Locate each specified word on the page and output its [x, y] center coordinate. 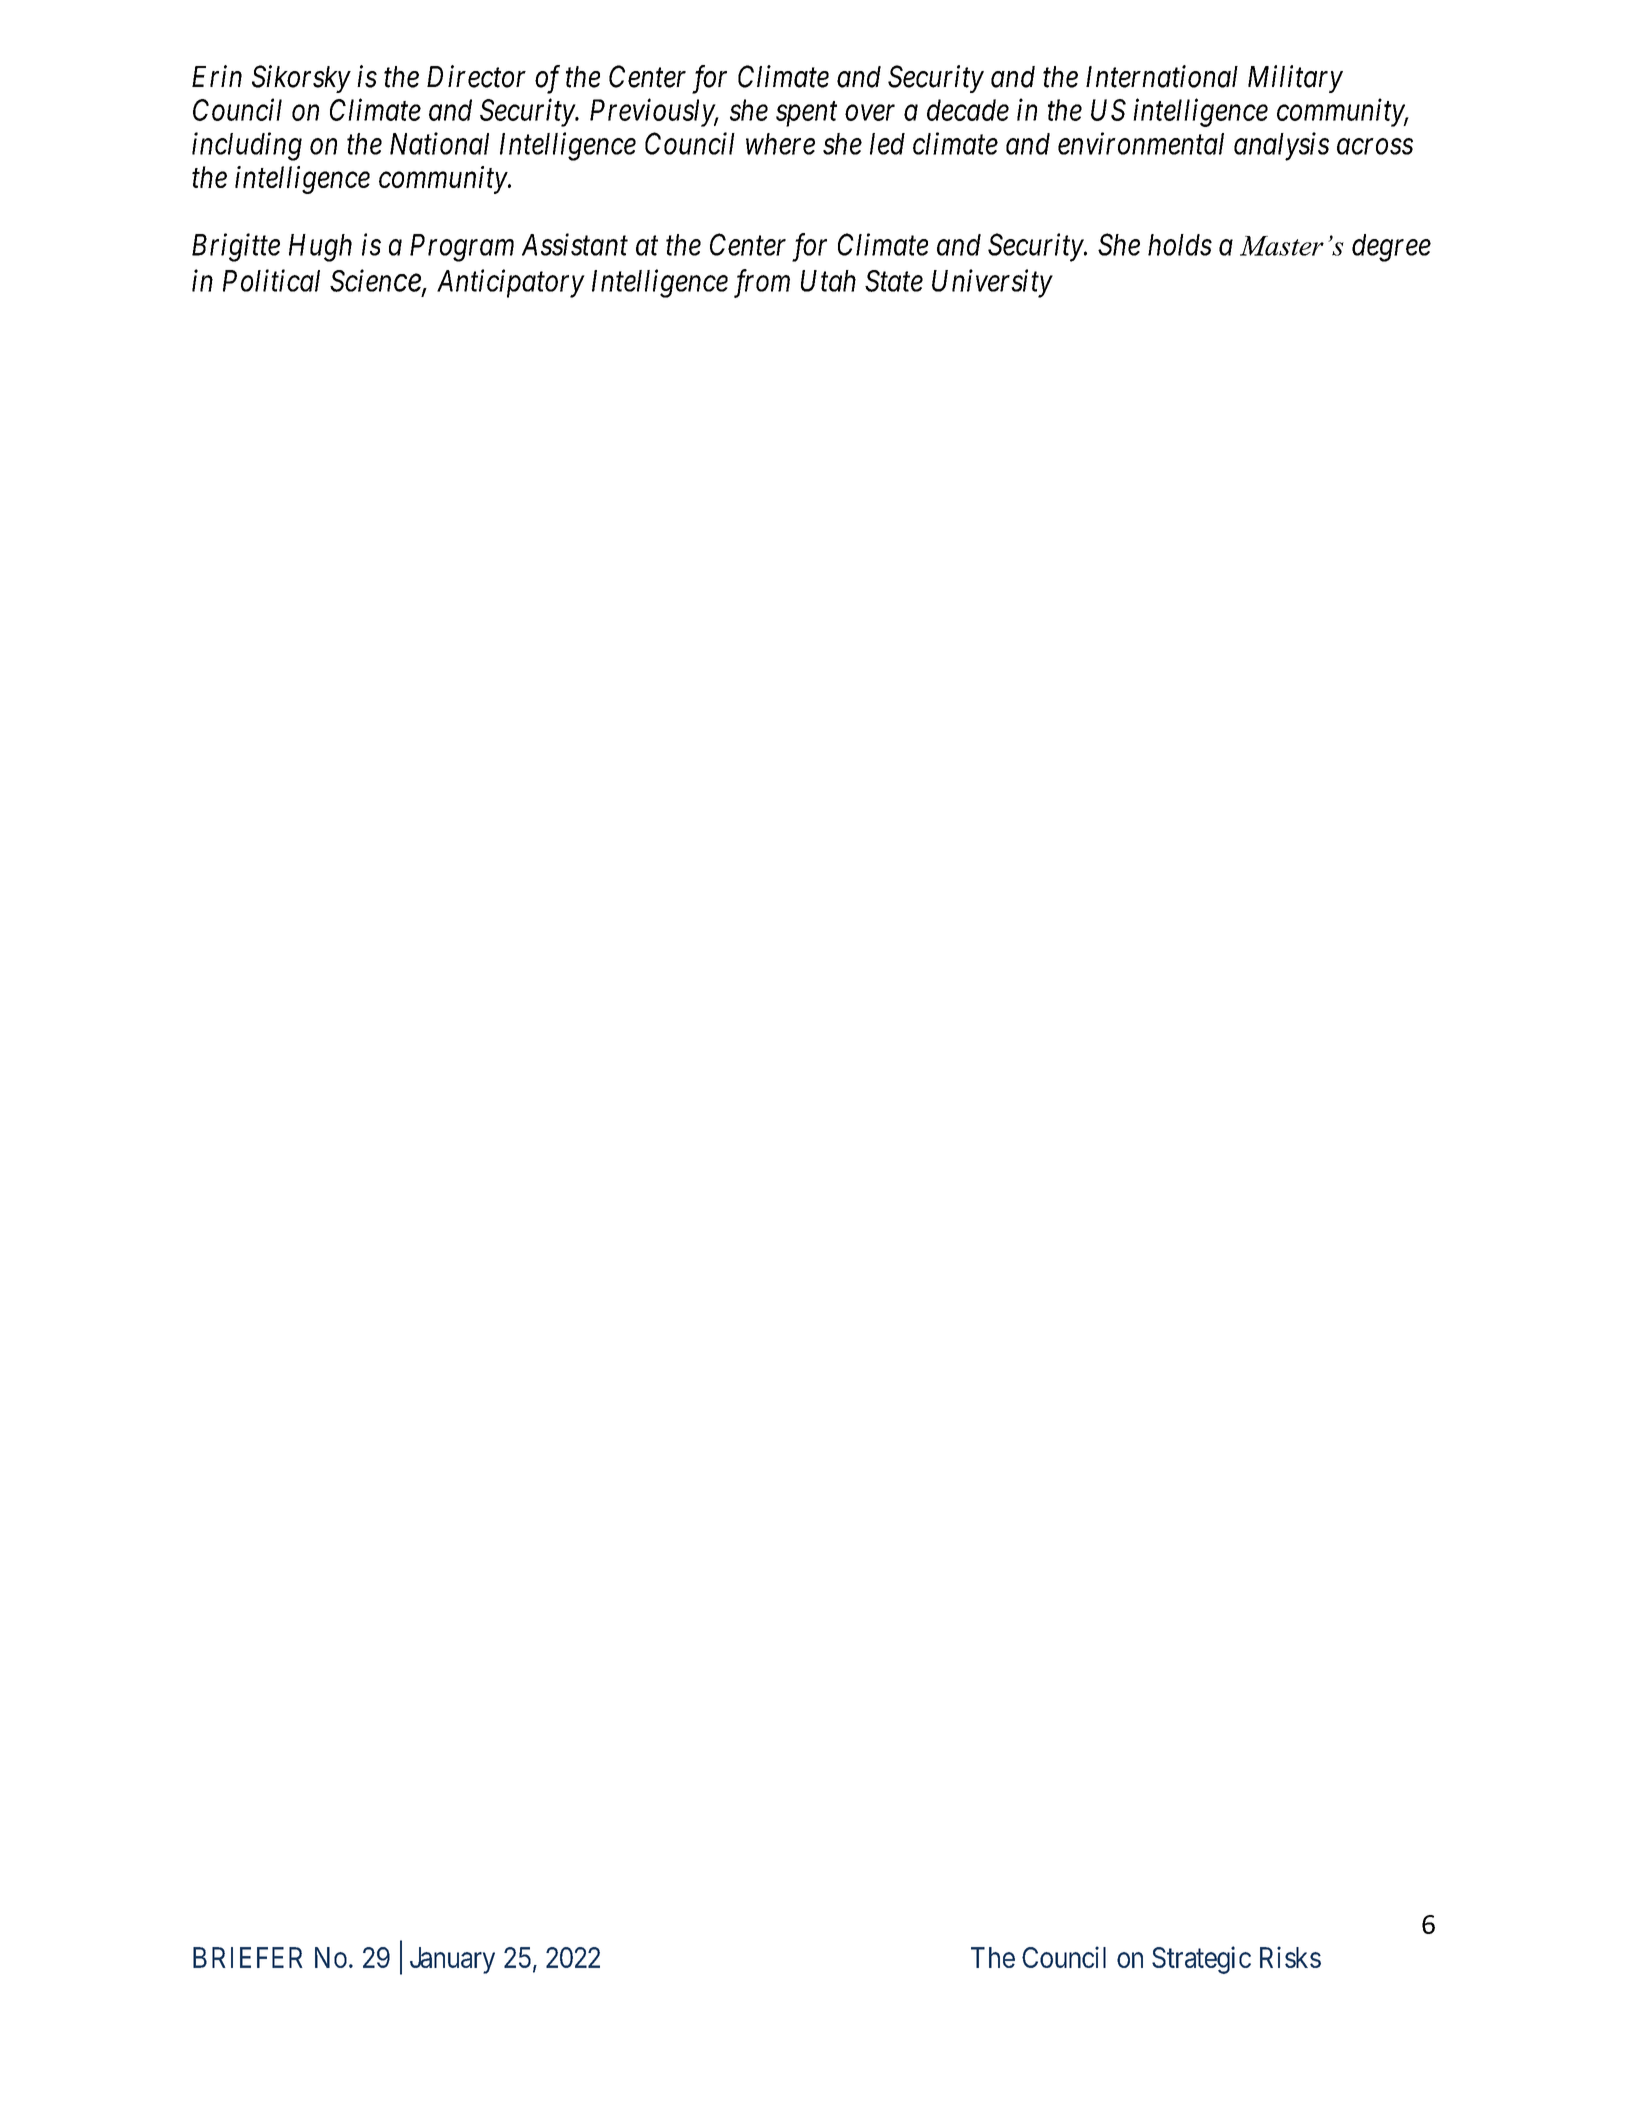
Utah [828, 281]
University [992, 284]
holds [1180, 245]
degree [1391, 248]
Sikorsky [301, 79]
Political [271, 280]
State [894, 281]
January [452, 1960]
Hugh [320, 248]
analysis [1281, 146]
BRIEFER [248, 1957]
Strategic [1201, 1960]
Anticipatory [511, 283]
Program [462, 248]
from [762, 283]
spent [806, 114]
